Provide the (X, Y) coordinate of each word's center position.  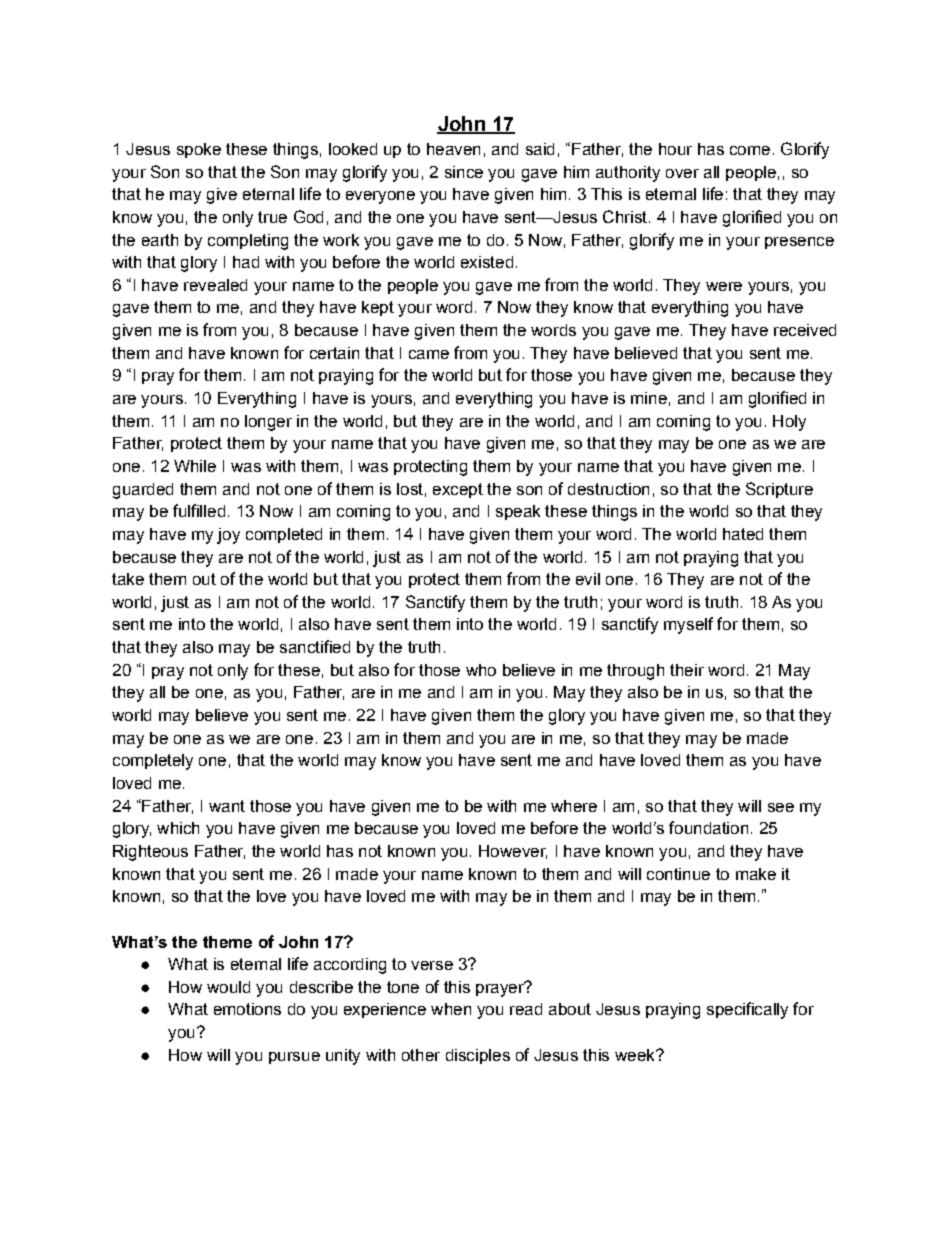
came (429, 354)
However (513, 852)
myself (688, 625)
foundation (708, 827)
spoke (199, 150)
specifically (747, 1010)
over (682, 173)
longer (268, 423)
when (451, 1009)
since (464, 172)
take (128, 579)
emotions (247, 1009)
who (481, 670)
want (227, 806)
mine (649, 398)
